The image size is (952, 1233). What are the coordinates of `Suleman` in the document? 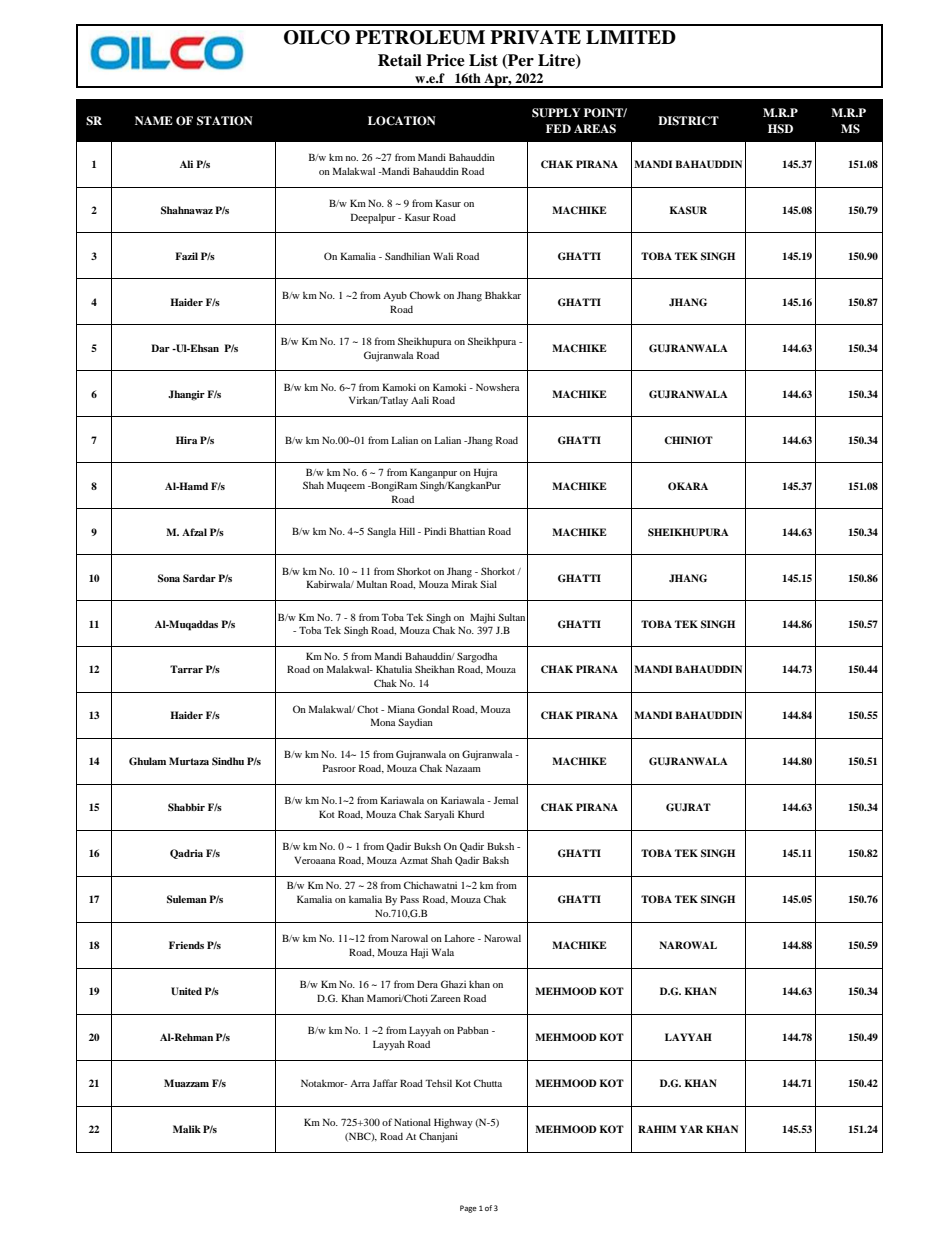 It's located at (187, 899).
